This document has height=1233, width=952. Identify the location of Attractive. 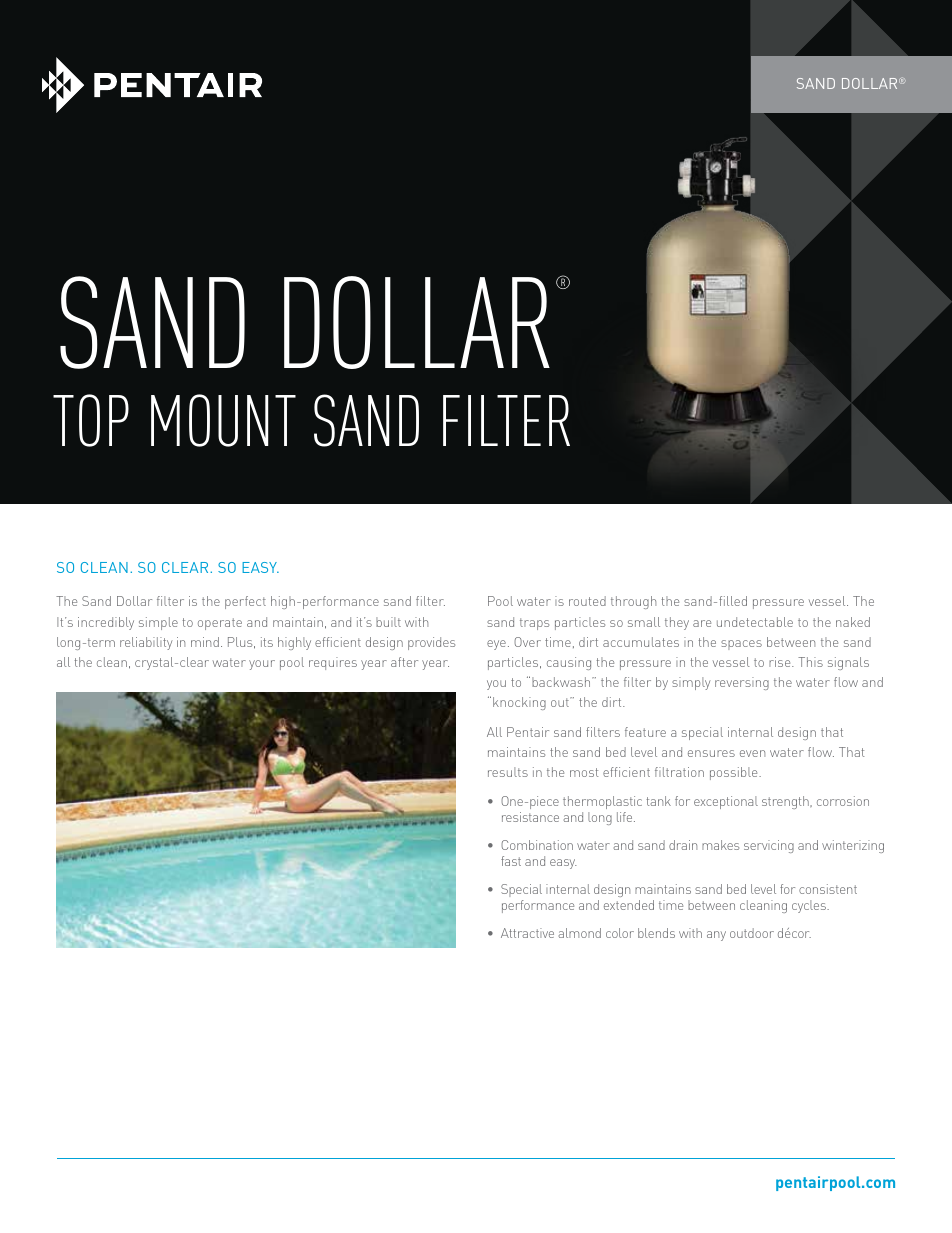
(527, 933).
